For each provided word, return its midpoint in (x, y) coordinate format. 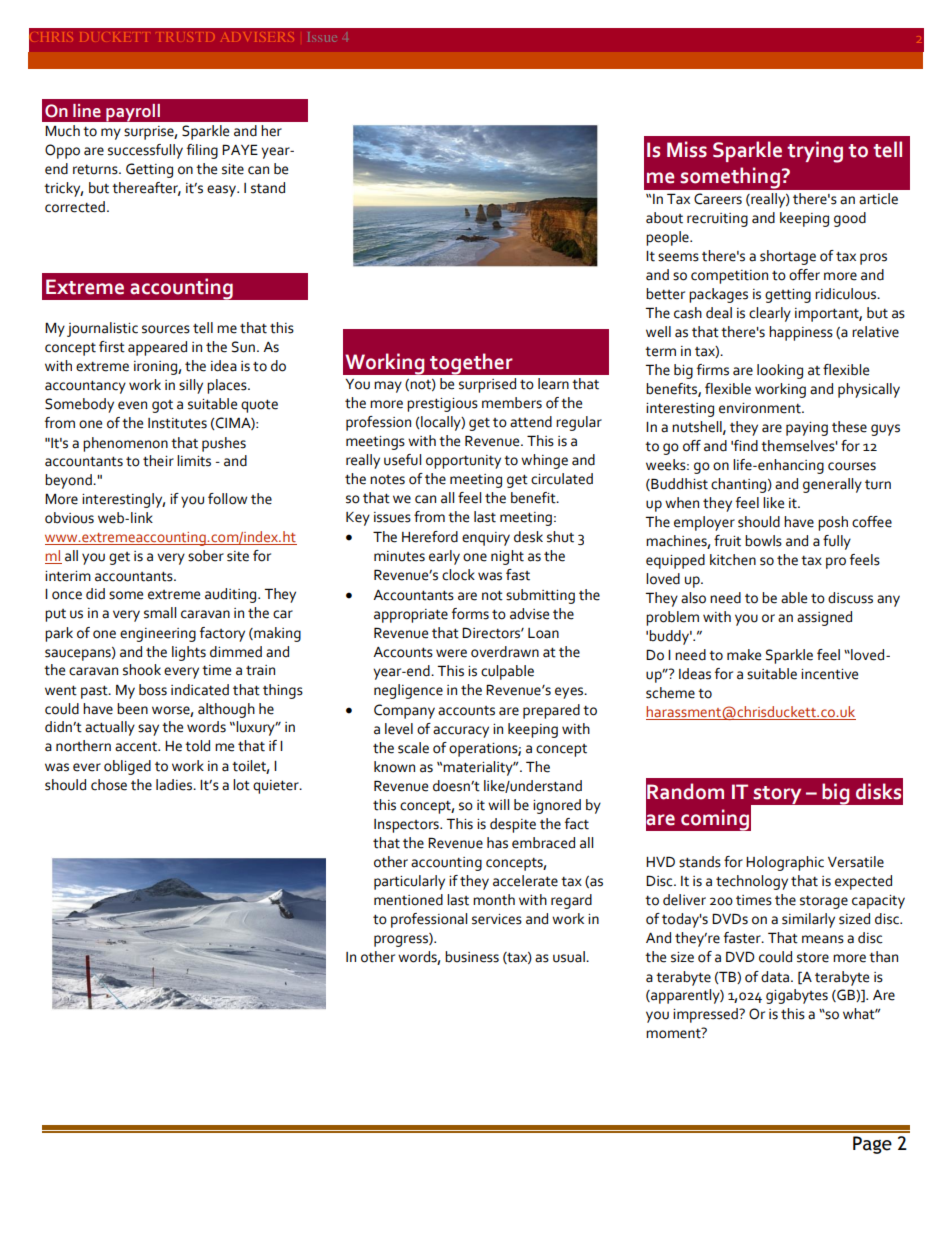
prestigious (442, 405)
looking (780, 371)
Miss (687, 149)
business (472, 957)
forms (470, 614)
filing (202, 151)
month (494, 900)
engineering (158, 635)
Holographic (785, 863)
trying (815, 152)
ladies (175, 785)
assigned (824, 618)
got (162, 406)
